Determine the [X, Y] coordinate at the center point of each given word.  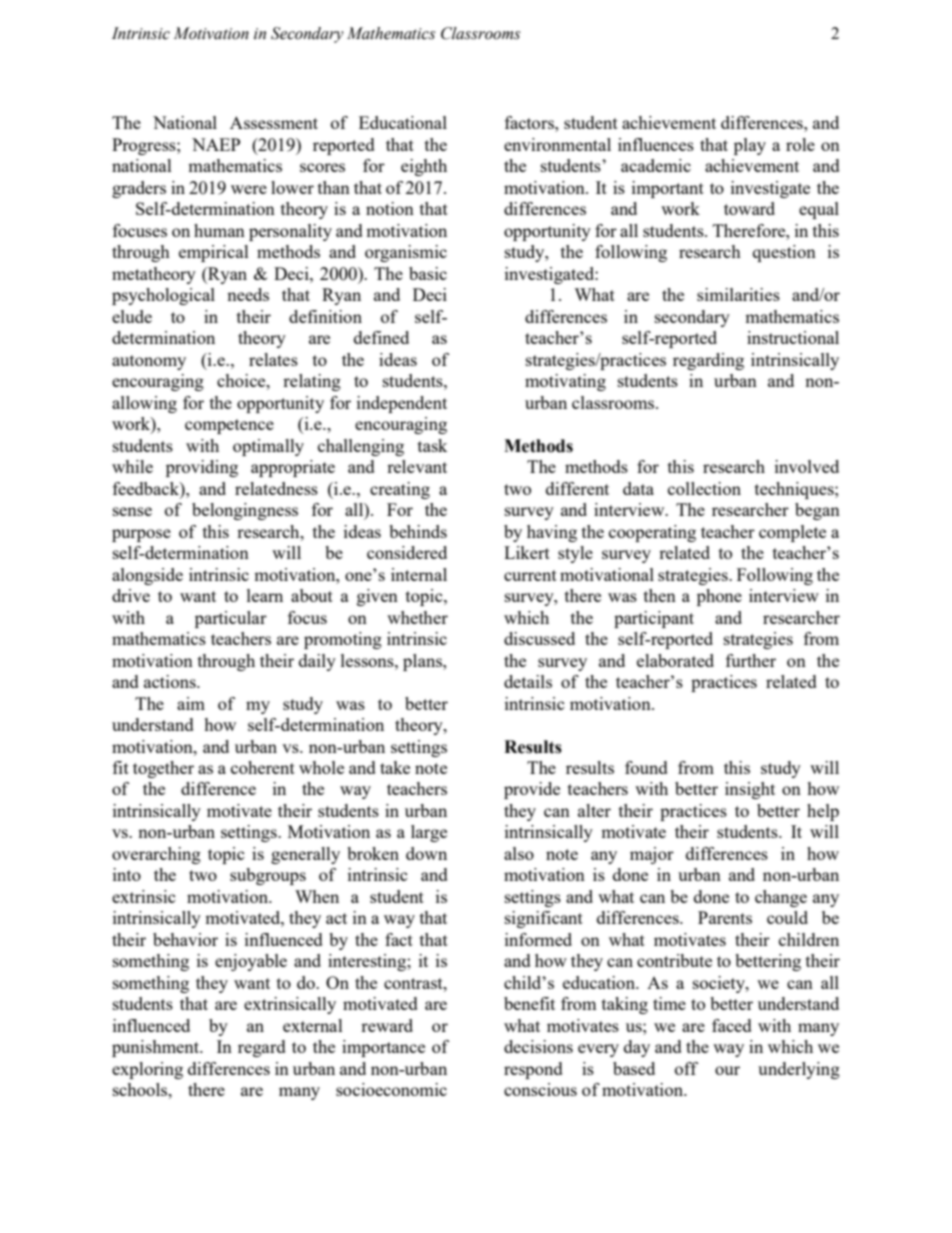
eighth [424, 167]
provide [532, 790]
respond [533, 1070]
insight [750, 790]
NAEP [216, 144]
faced [732, 1025]
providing [202, 468]
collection [704, 488]
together [163, 769]
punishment [157, 1048]
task [432, 445]
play [750, 146]
